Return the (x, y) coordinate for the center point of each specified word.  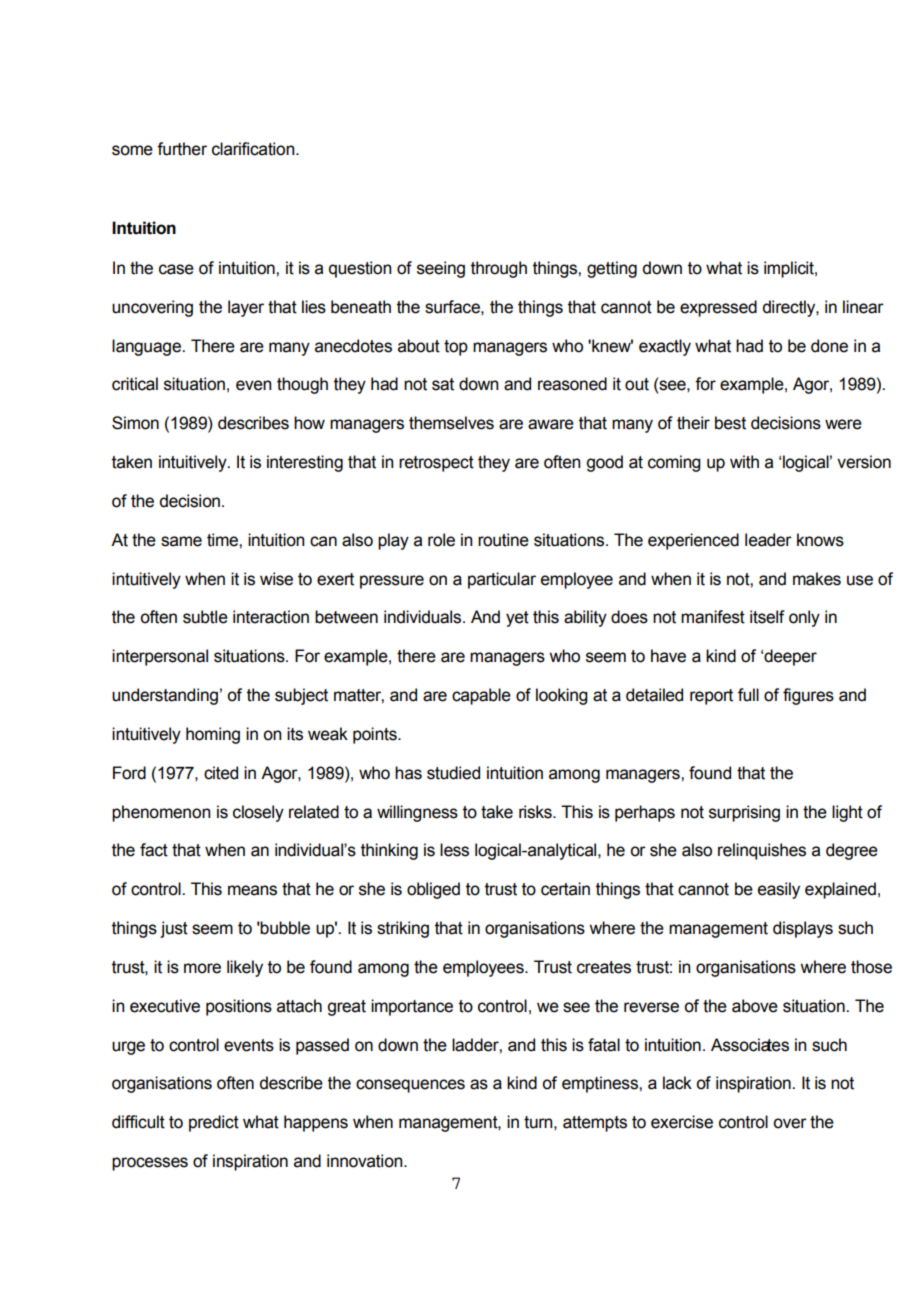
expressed (718, 308)
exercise (682, 1122)
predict (214, 1123)
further (182, 149)
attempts (595, 1124)
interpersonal (160, 657)
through (499, 269)
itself (767, 617)
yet (517, 619)
